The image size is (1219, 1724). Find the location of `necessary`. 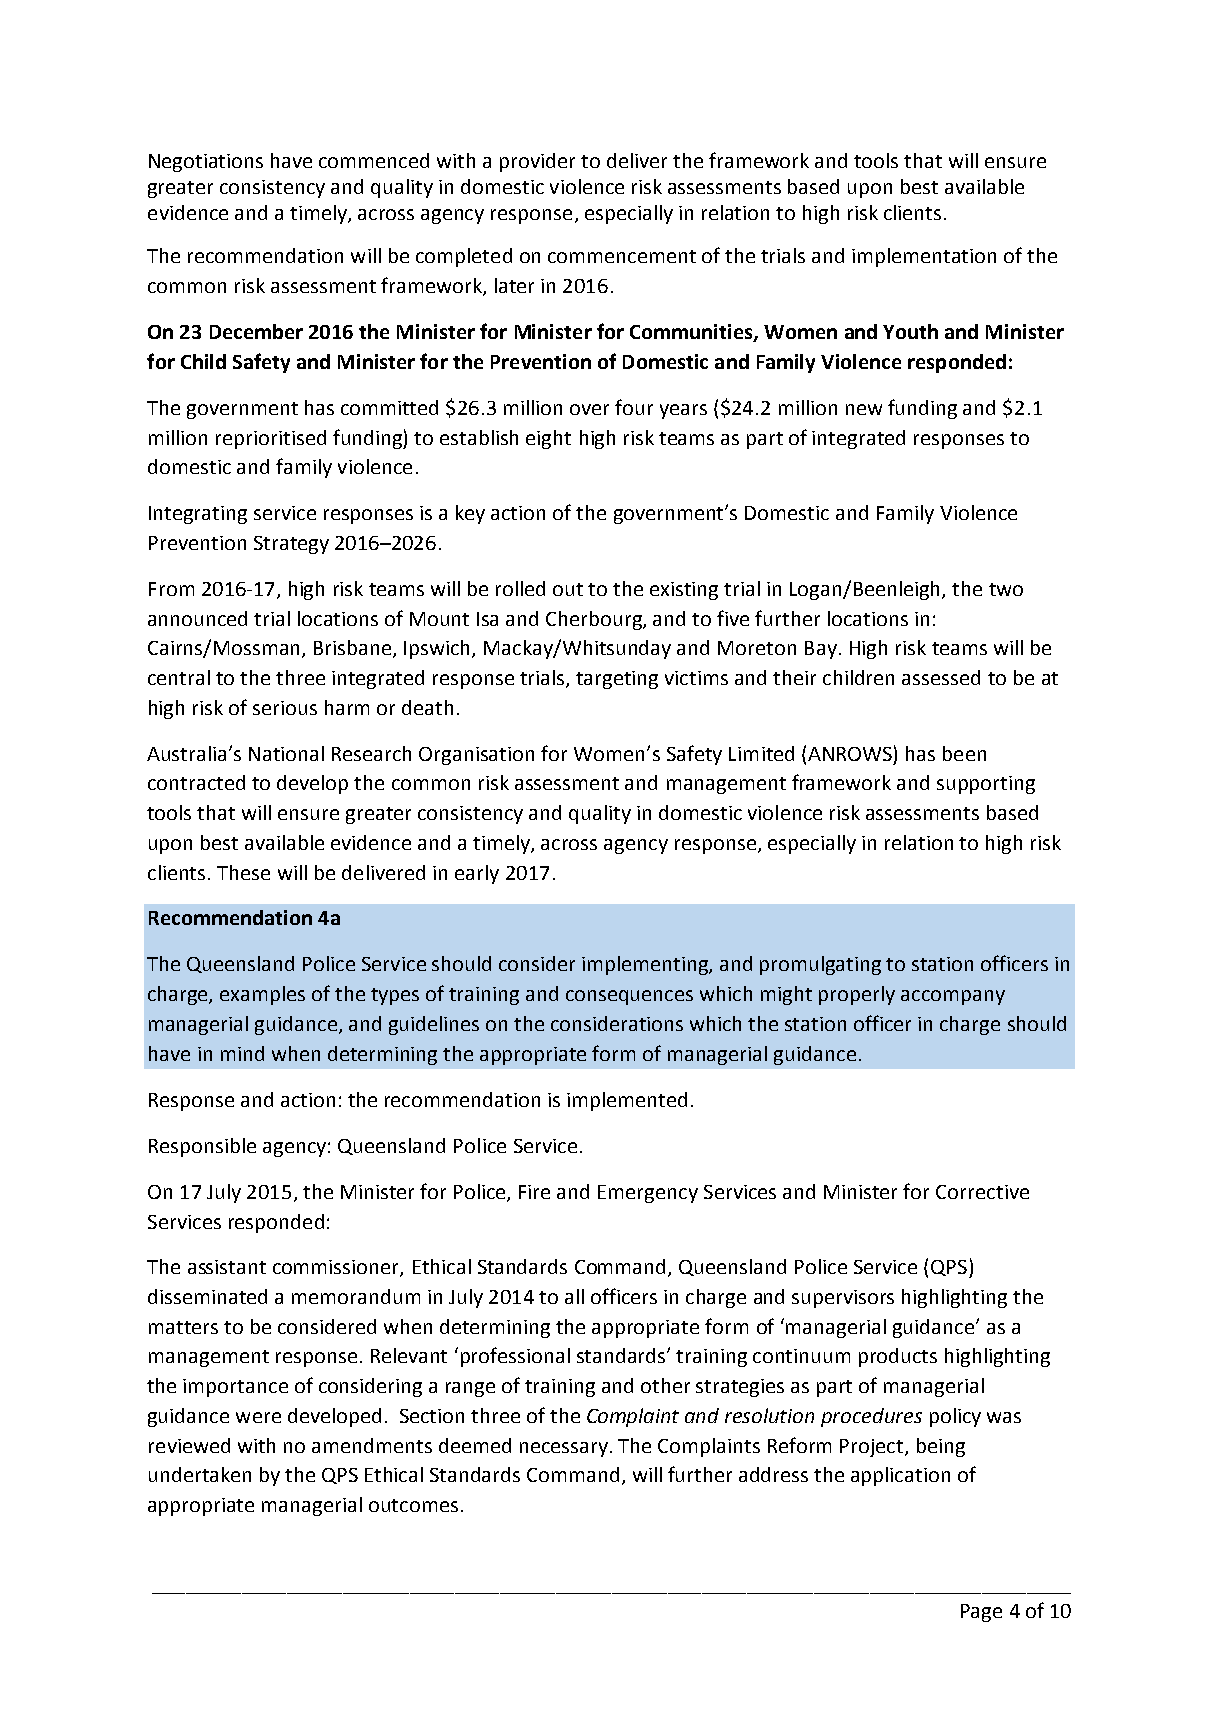

necessary is located at coordinates (565, 1449).
